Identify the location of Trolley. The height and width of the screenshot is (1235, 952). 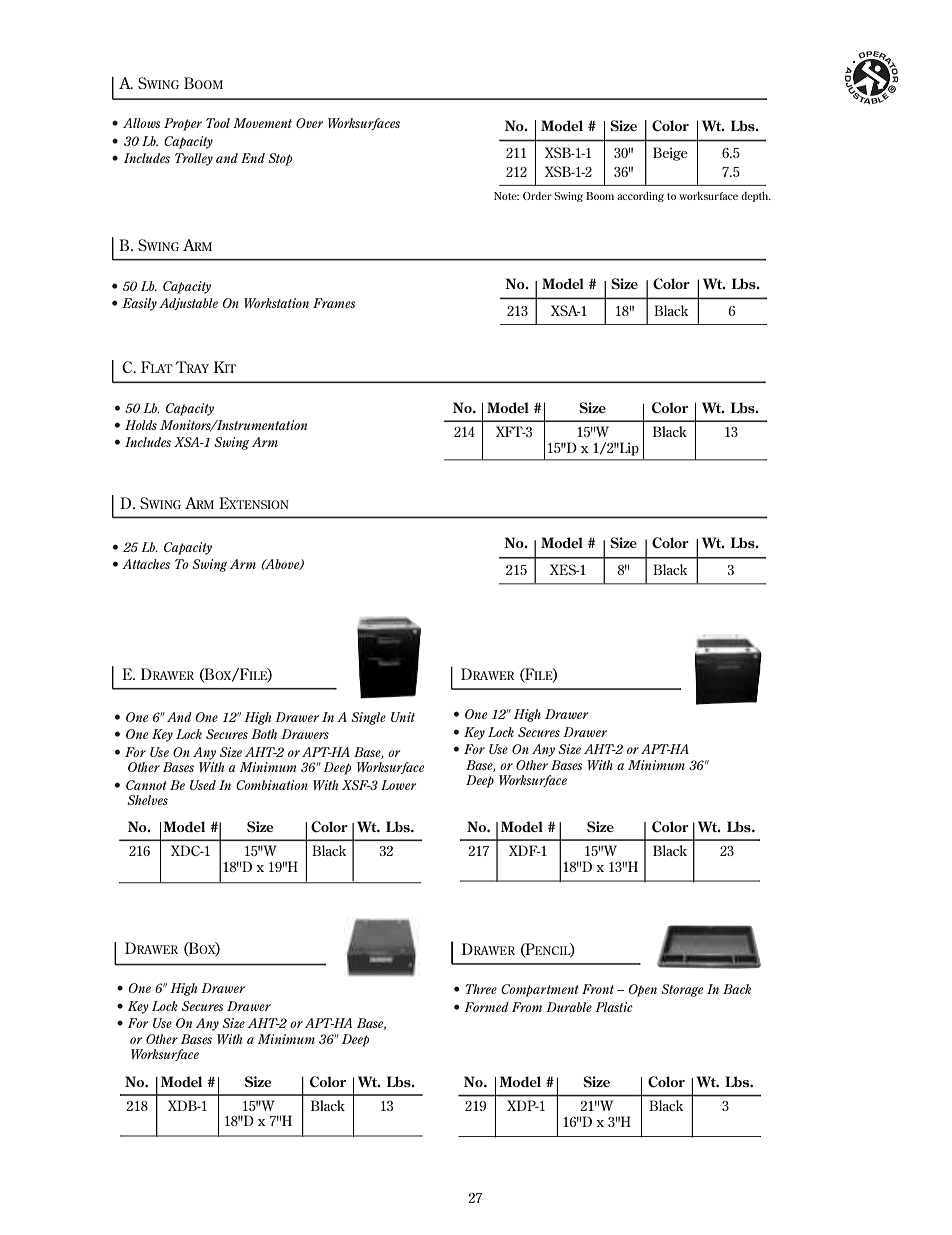
(194, 159).
